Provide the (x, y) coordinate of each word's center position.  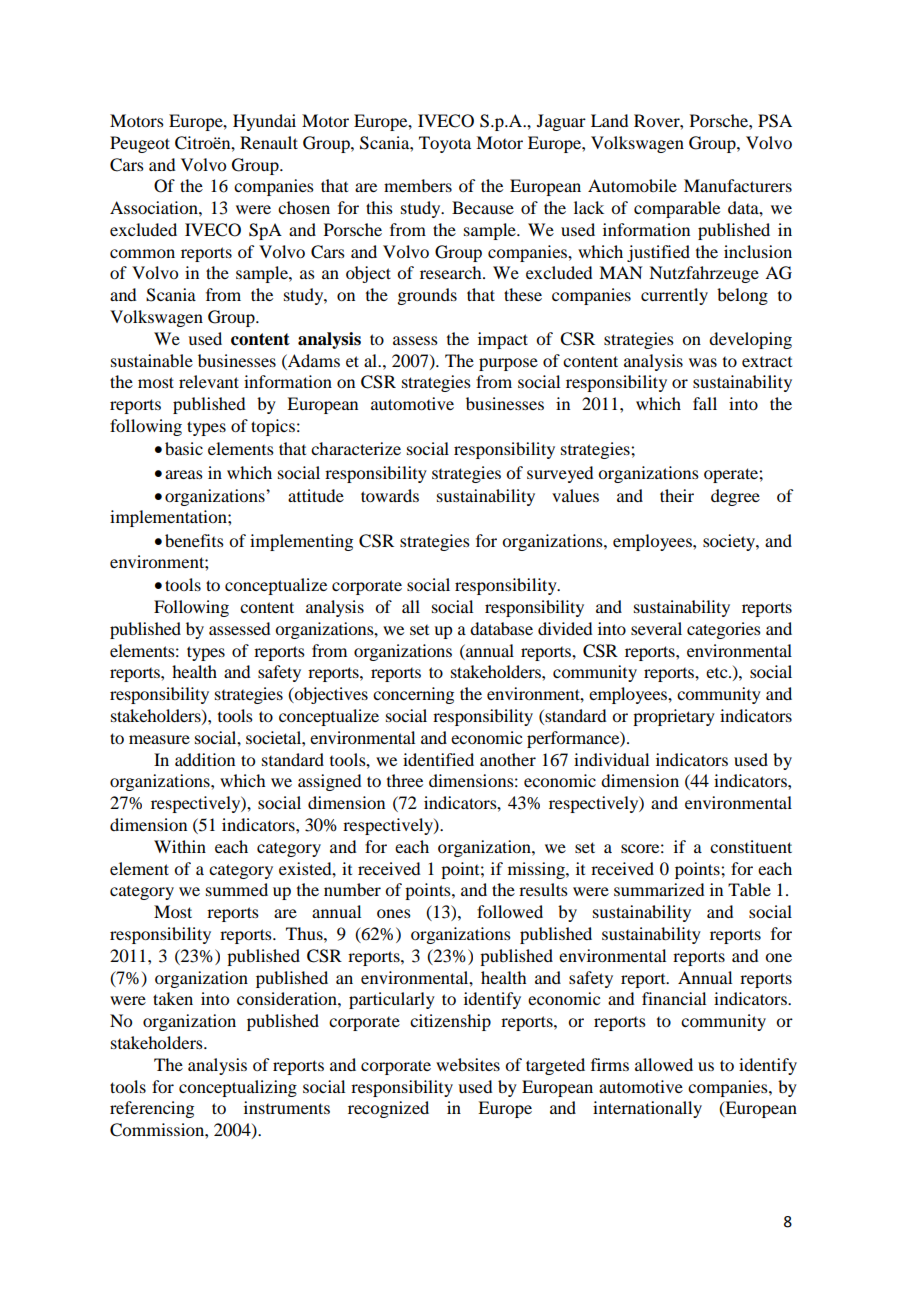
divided (565, 628)
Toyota (445, 144)
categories (724, 630)
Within (180, 846)
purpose (508, 364)
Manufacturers (738, 185)
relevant (209, 381)
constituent (751, 846)
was (703, 362)
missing (537, 870)
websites (468, 1064)
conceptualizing (238, 1088)
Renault (269, 142)
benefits (194, 540)
